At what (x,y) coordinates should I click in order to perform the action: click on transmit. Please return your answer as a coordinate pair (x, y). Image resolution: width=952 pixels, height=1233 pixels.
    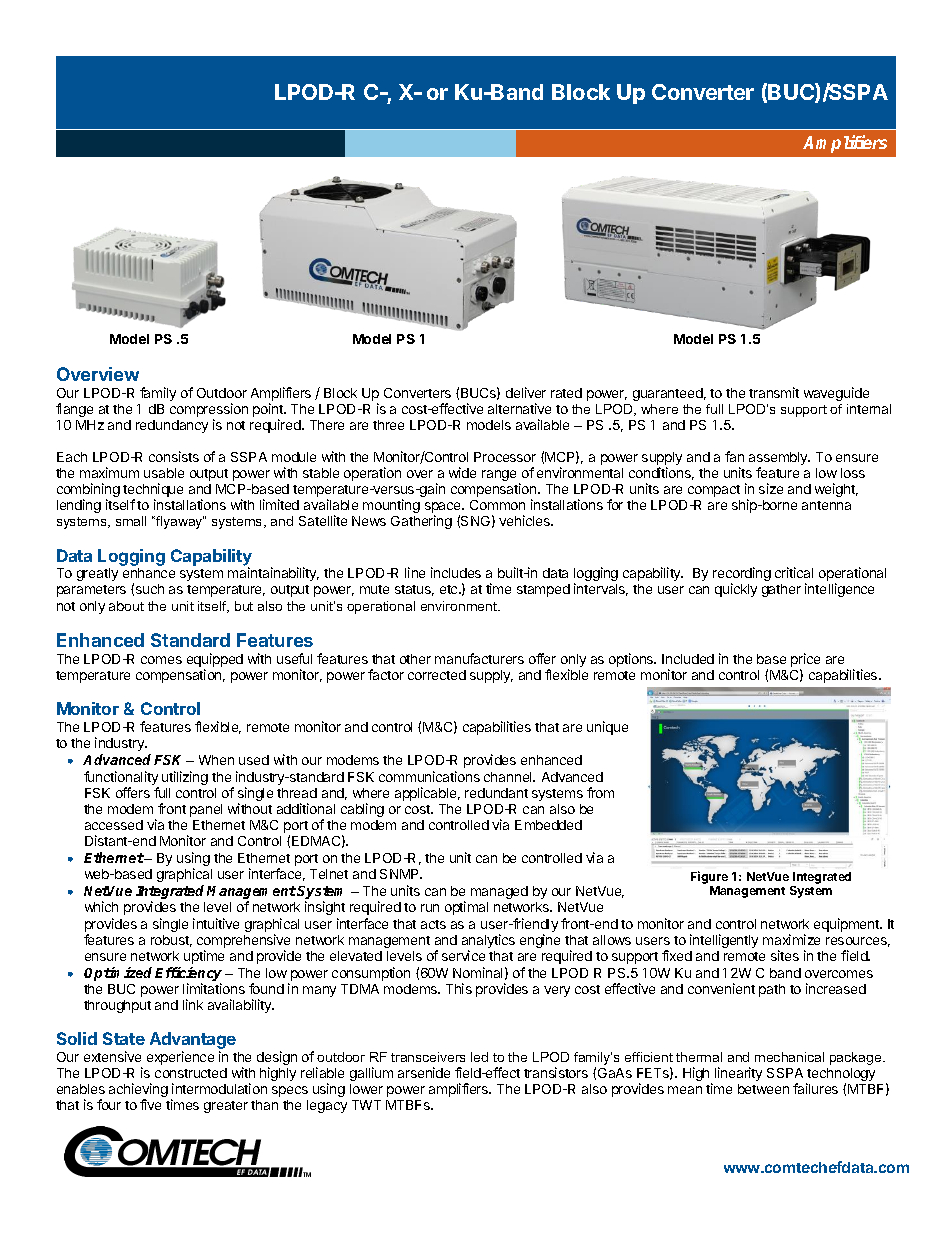
    Looking at the image, I should click on (774, 392).
